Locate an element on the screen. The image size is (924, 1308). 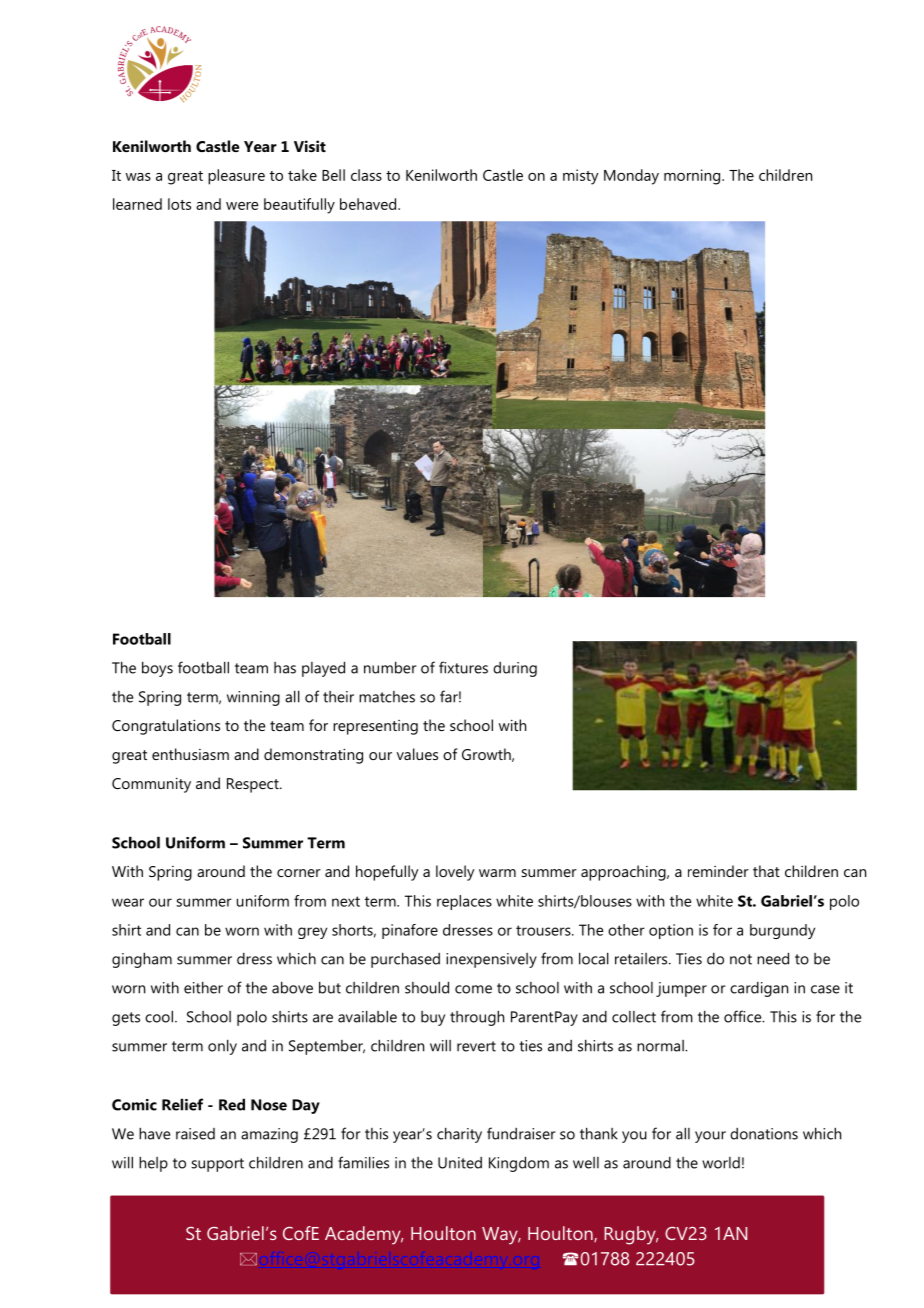
reminder is located at coordinates (718, 871).
